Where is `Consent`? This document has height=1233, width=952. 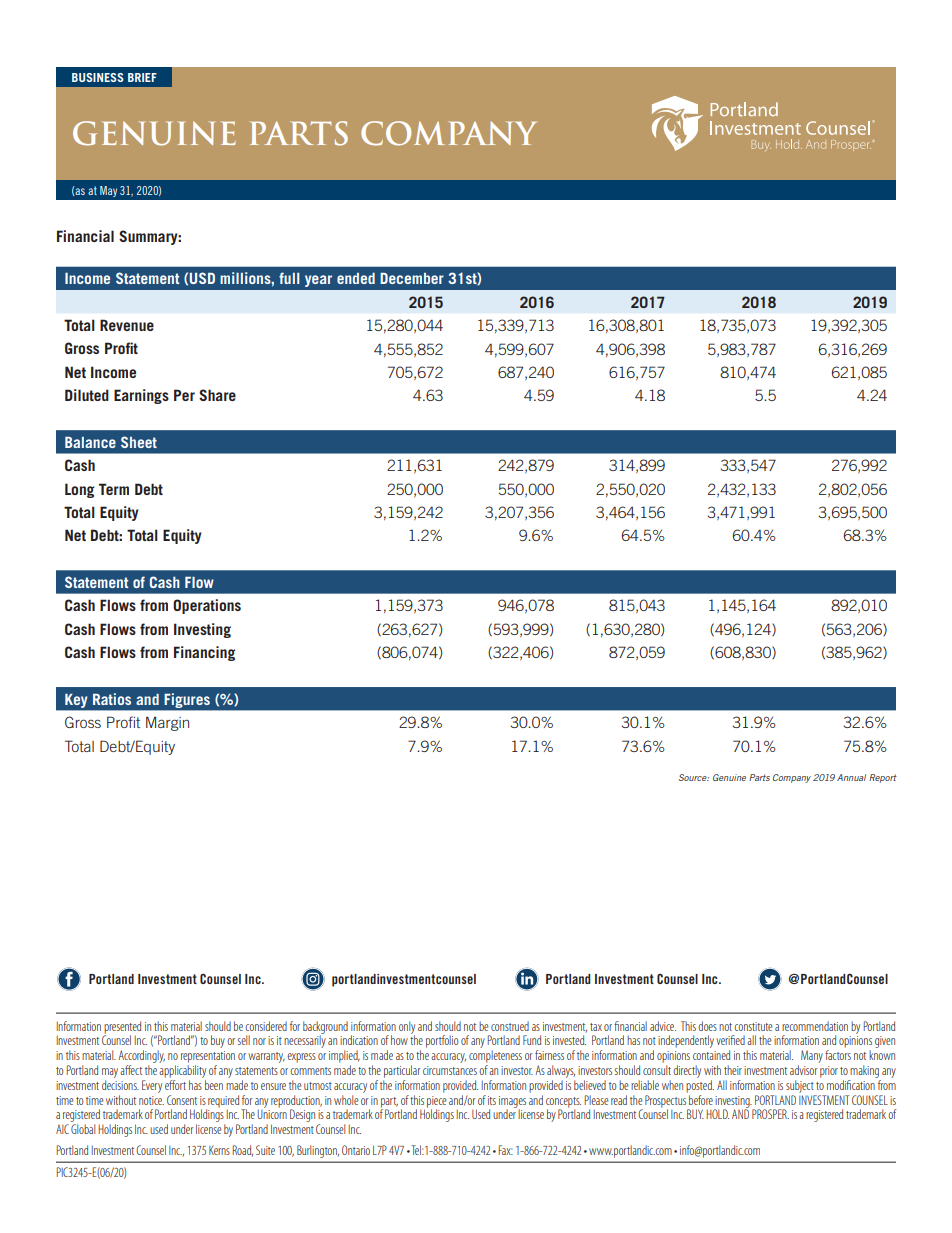 Consent is located at coordinates (182, 1100).
